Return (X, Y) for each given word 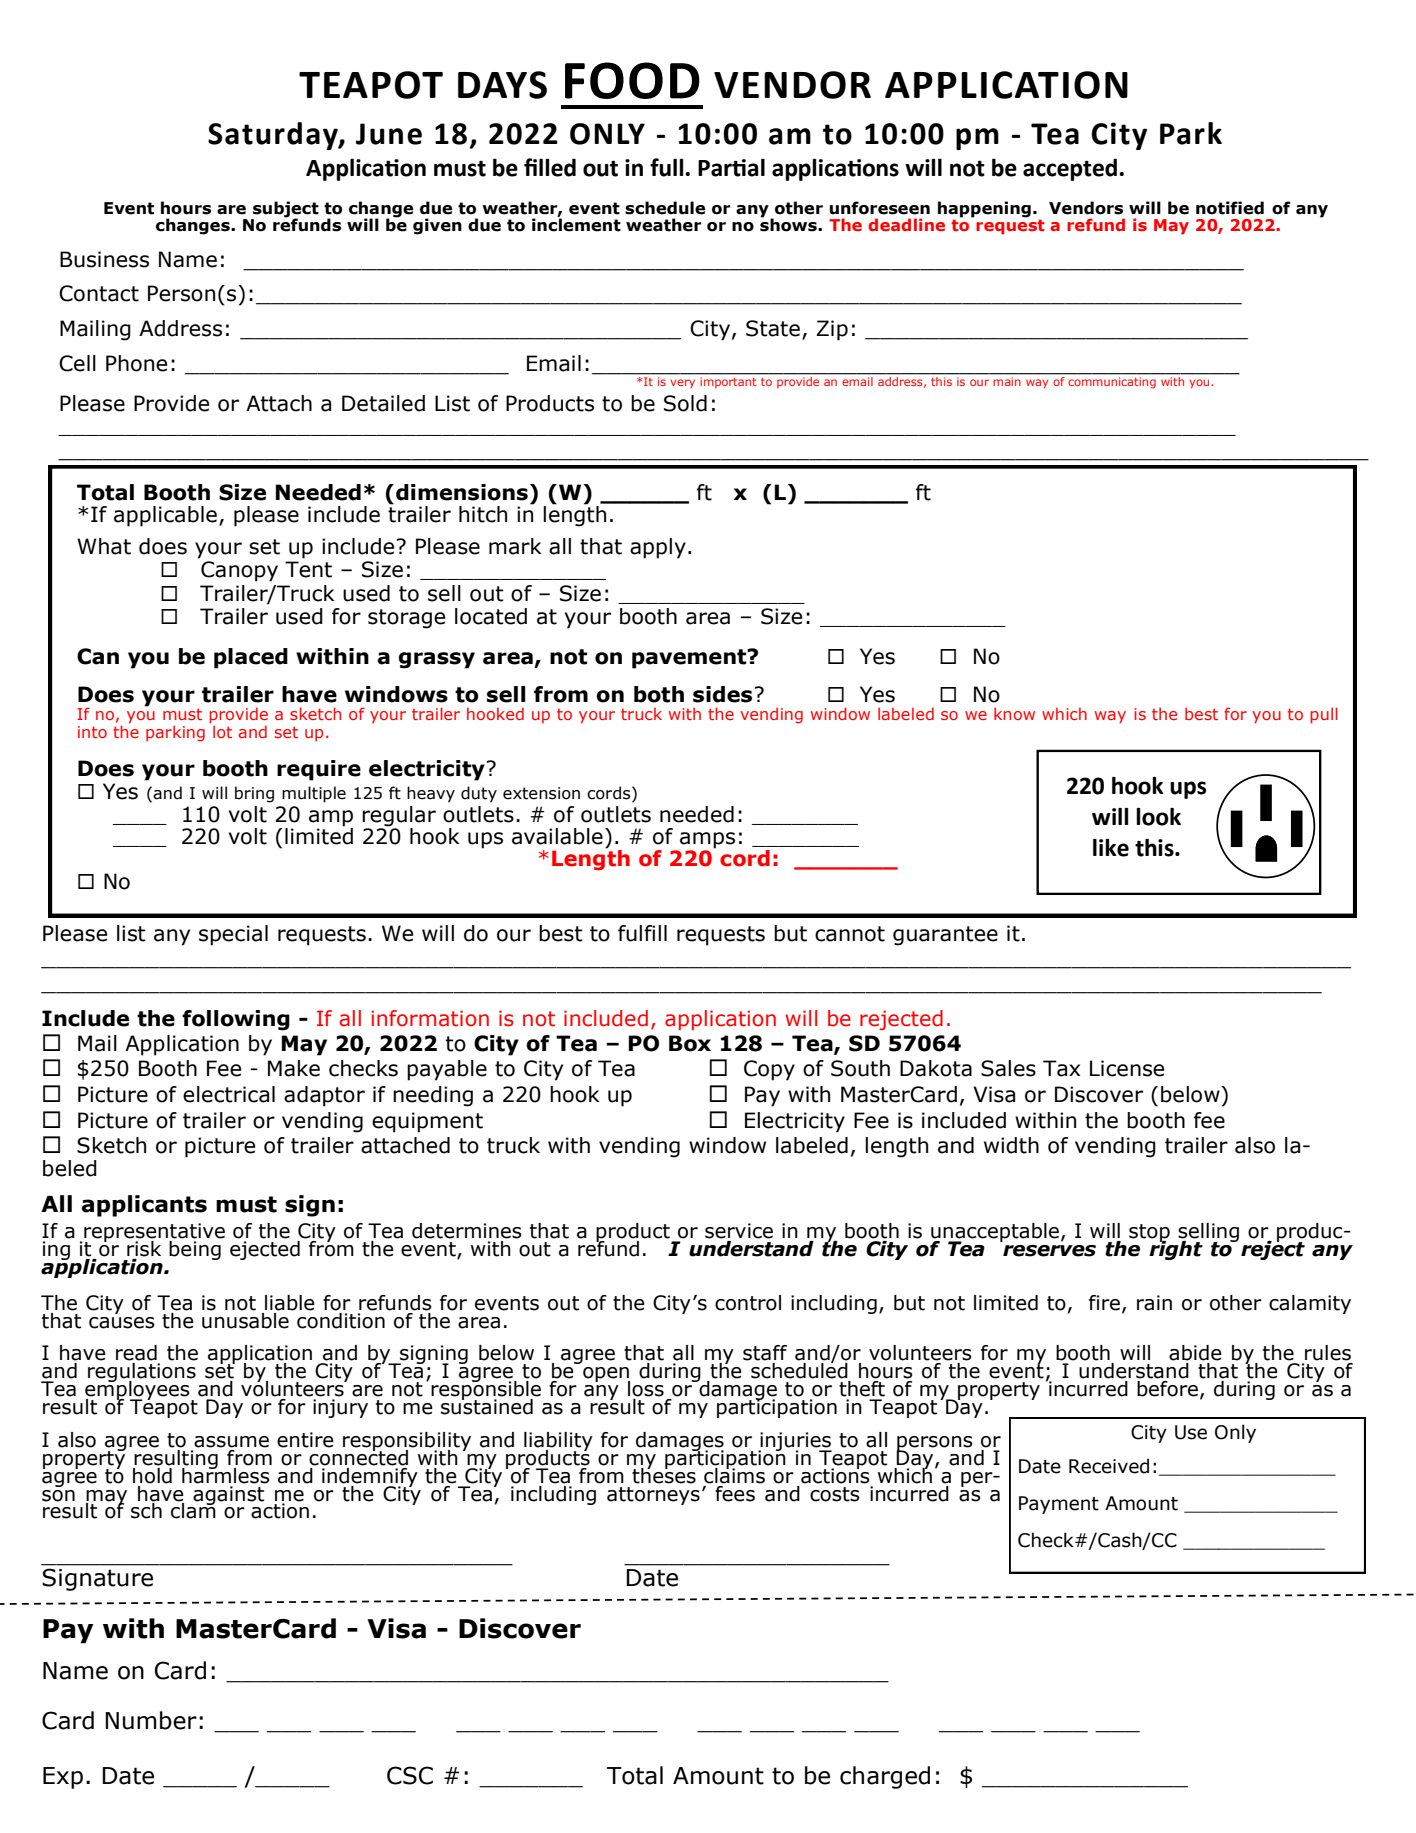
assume (231, 1442)
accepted (1070, 169)
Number (151, 1720)
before (1167, 1389)
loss (646, 1389)
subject (286, 210)
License (1127, 1068)
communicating (1112, 381)
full (668, 167)
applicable (165, 516)
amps (707, 840)
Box (690, 1043)
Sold (685, 403)
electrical (229, 1094)
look (1158, 817)
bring (254, 794)
